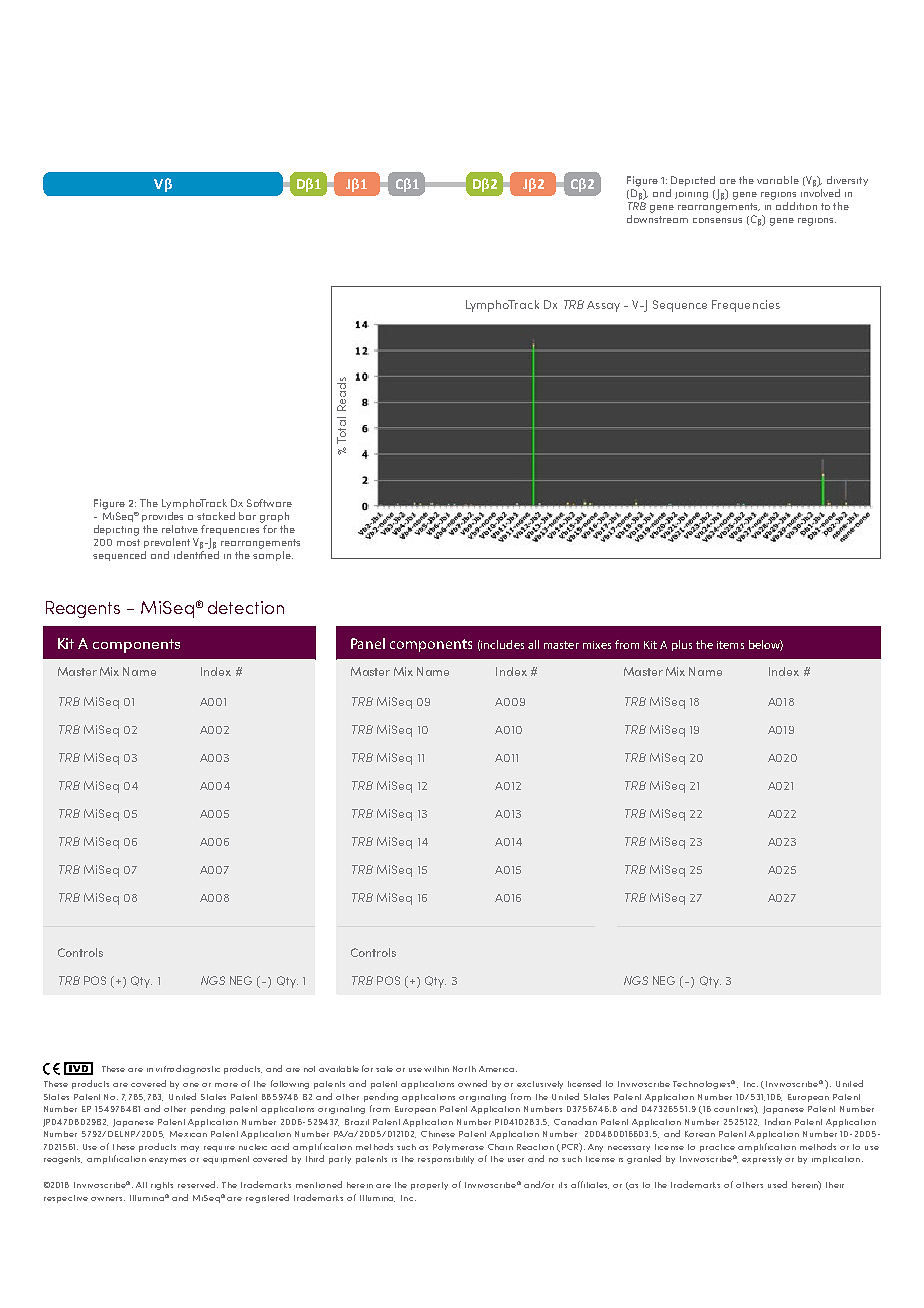 This document has width=924, height=1308. Describe the element at coordinates (167, 1161) in the document. I see `enzymes` at that location.
